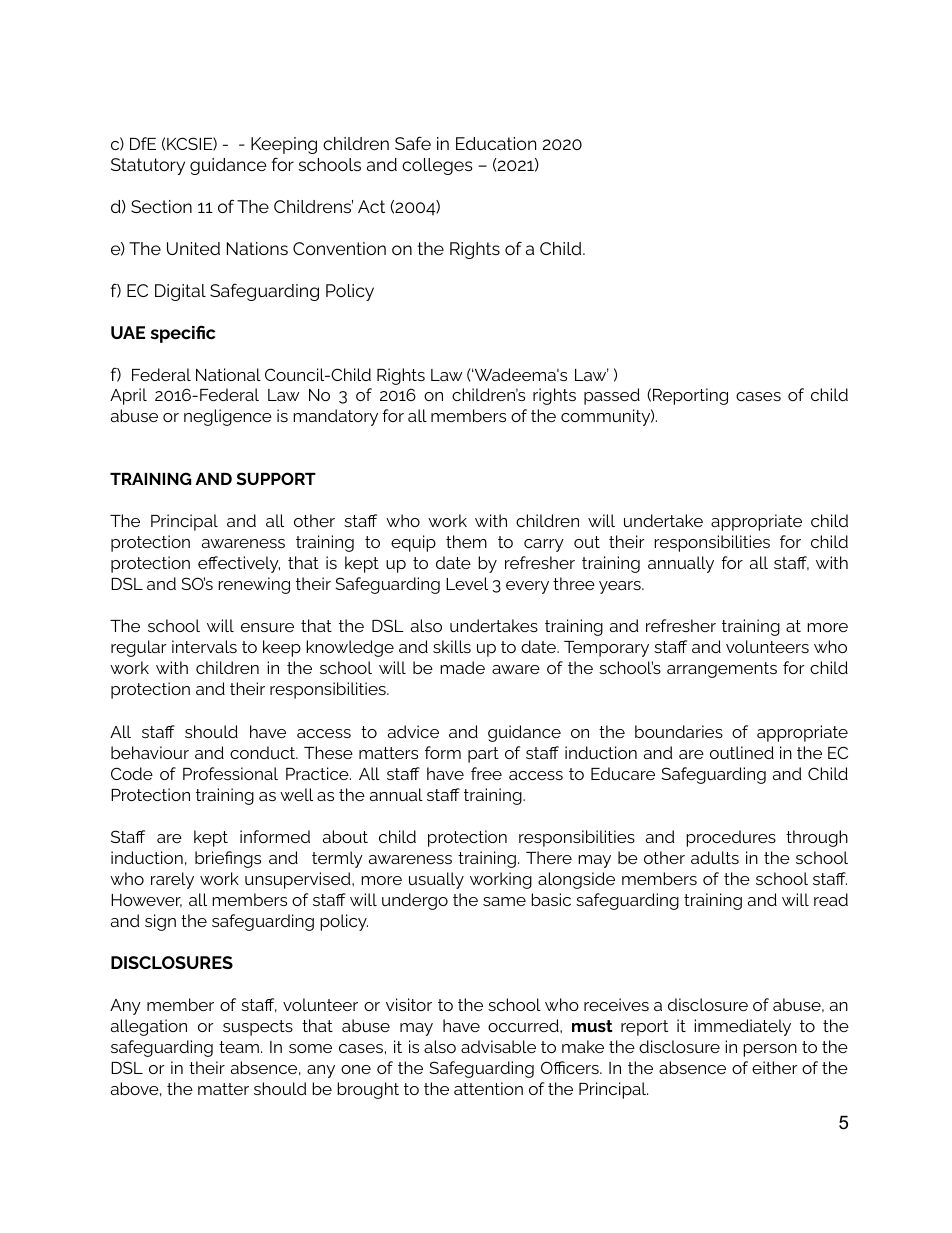 This screenshot has width=952, height=1233. What do you see at coordinates (498, 1046) in the screenshot?
I see `advisable` at bounding box center [498, 1046].
